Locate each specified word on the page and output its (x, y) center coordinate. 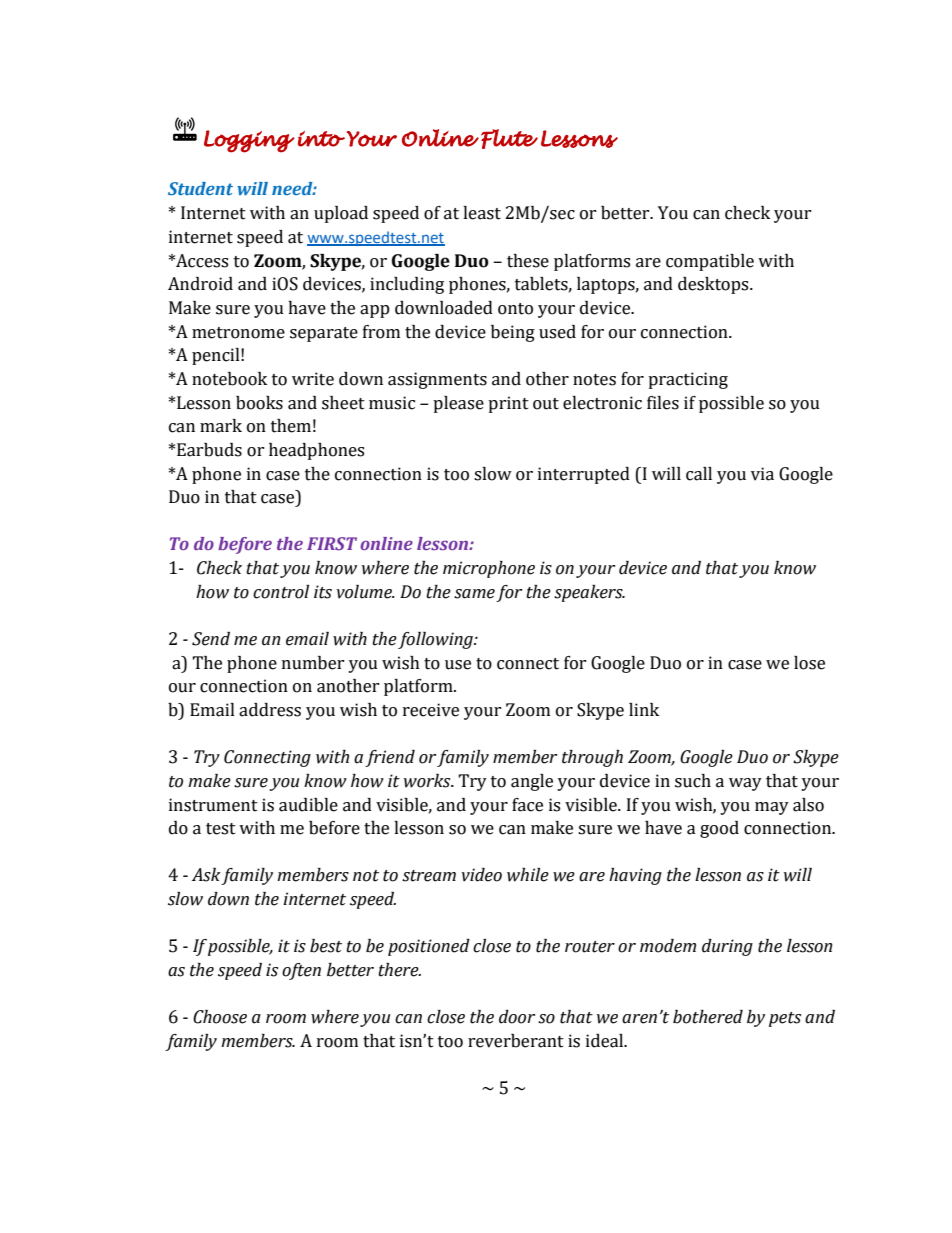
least (482, 213)
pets (785, 1019)
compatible (710, 262)
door (517, 1017)
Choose (220, 1017)
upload (341, 214)
